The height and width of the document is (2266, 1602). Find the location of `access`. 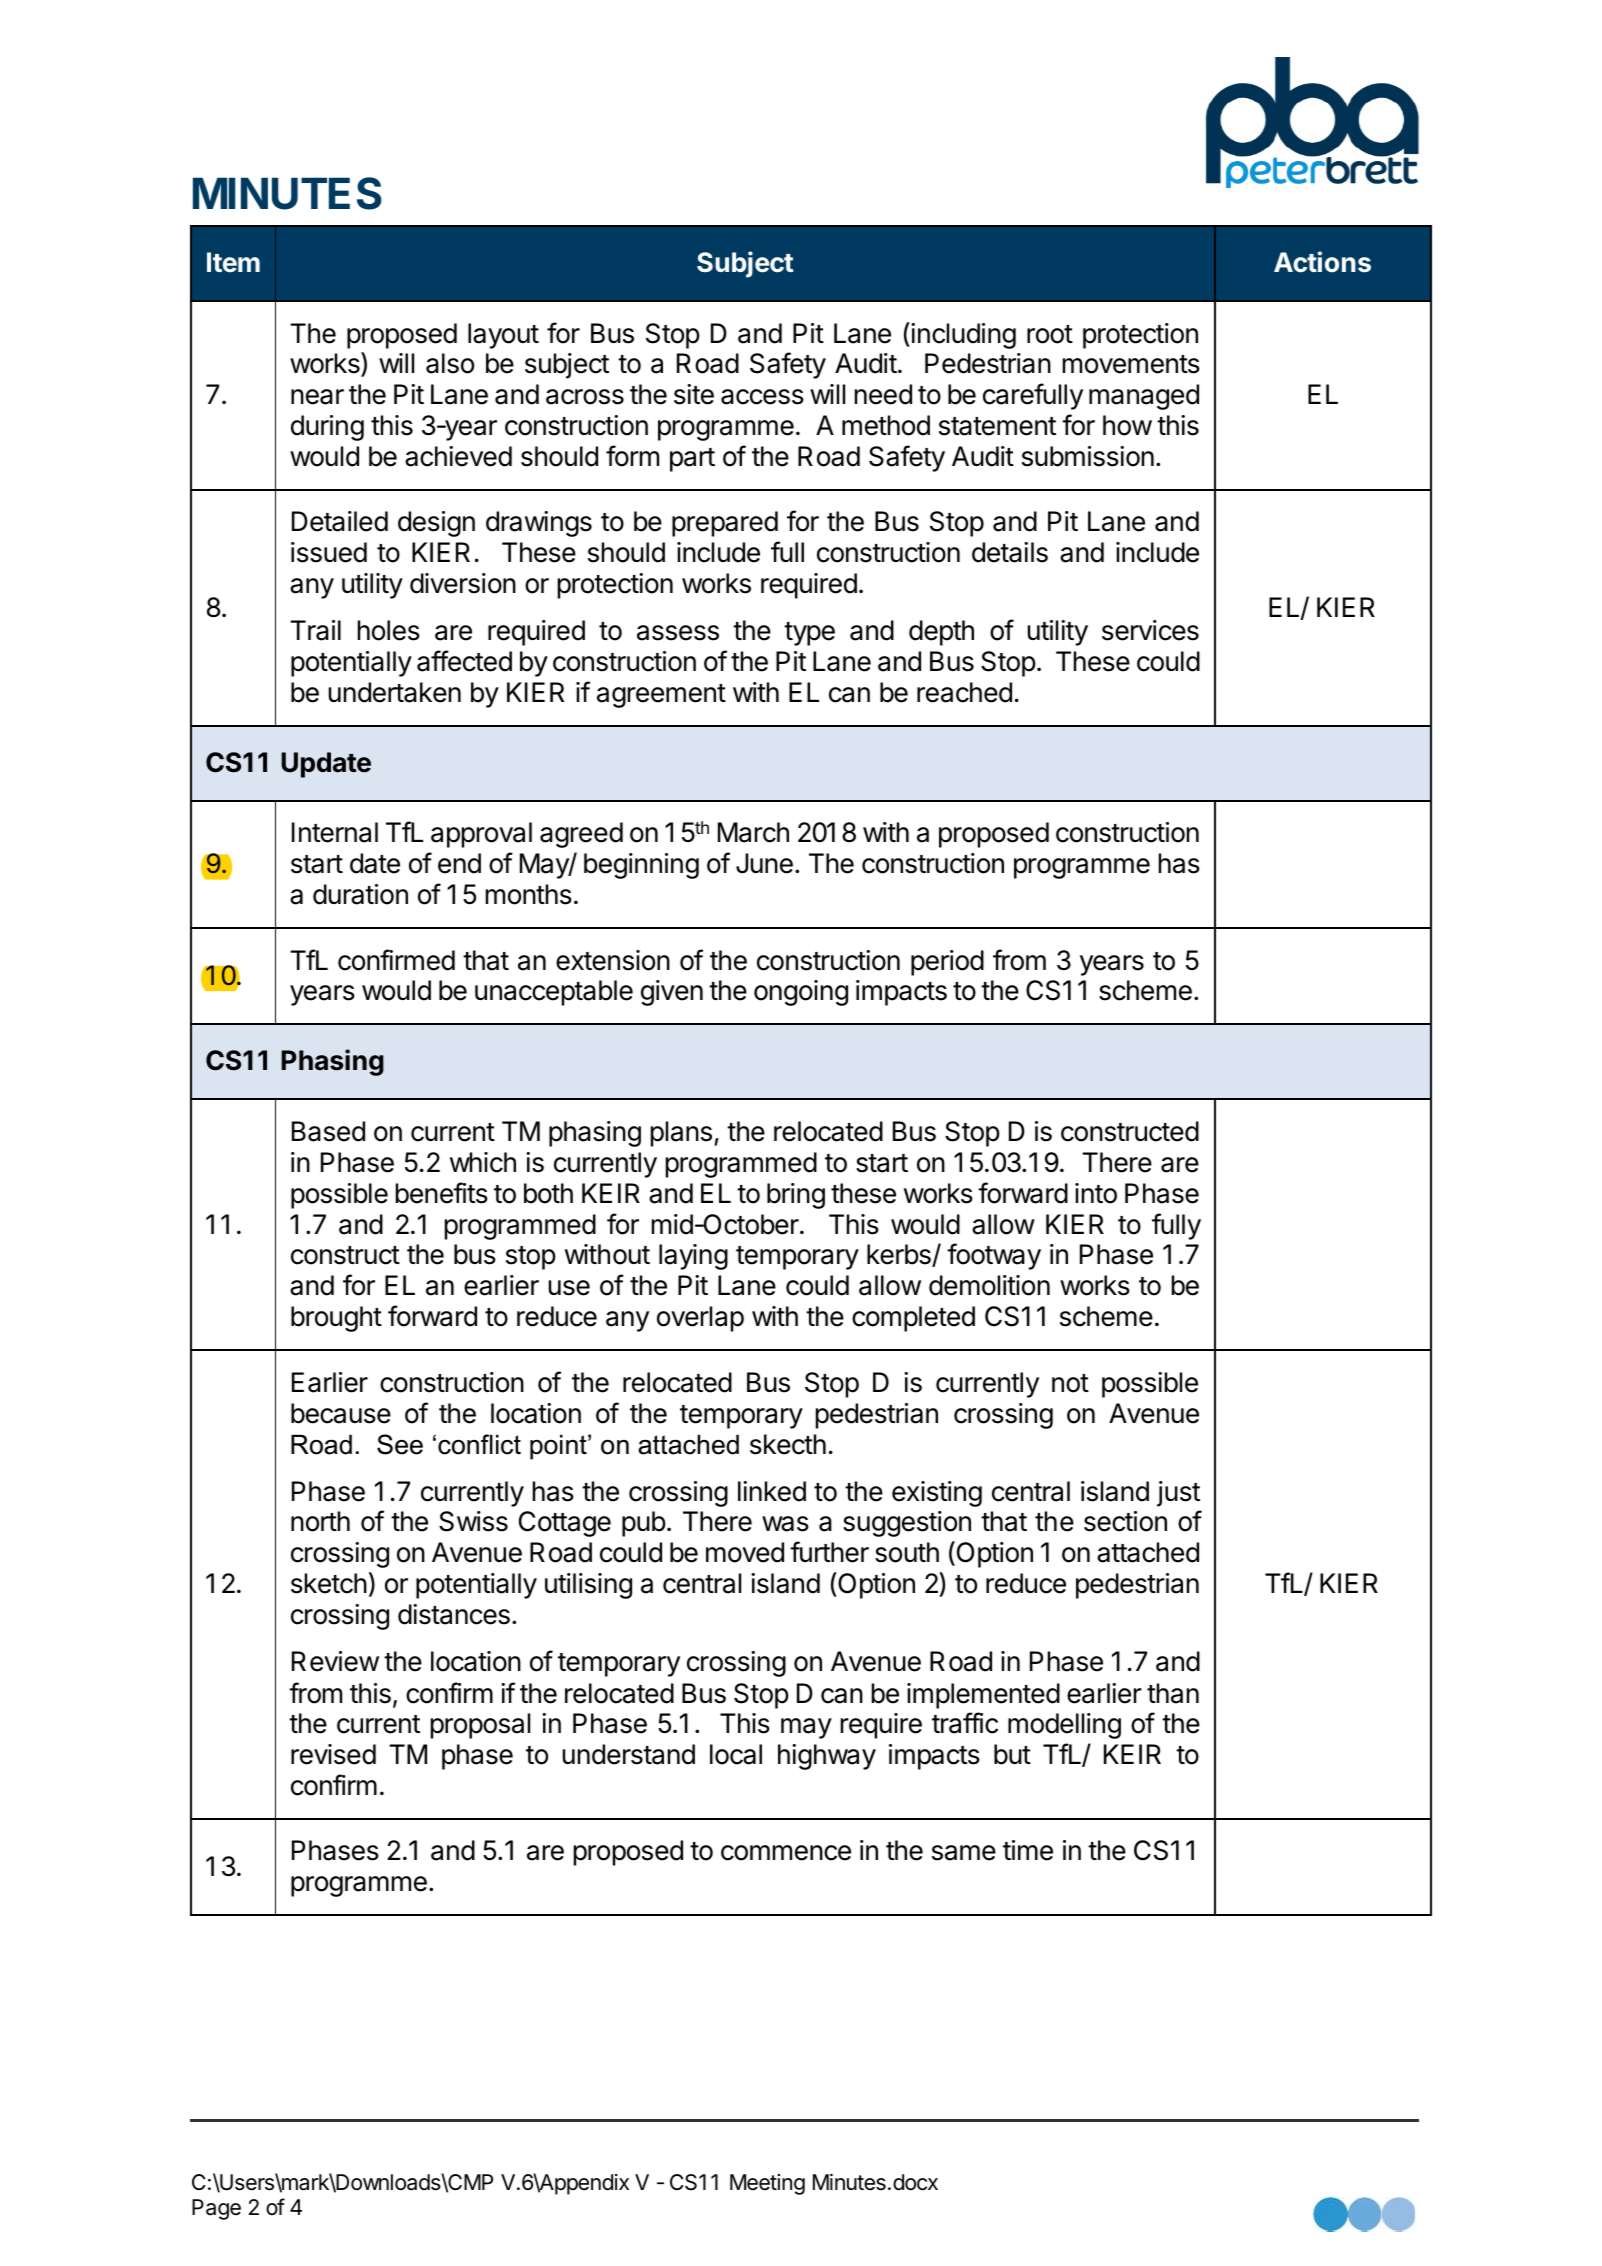

access is located at coordinates (762, 397).
